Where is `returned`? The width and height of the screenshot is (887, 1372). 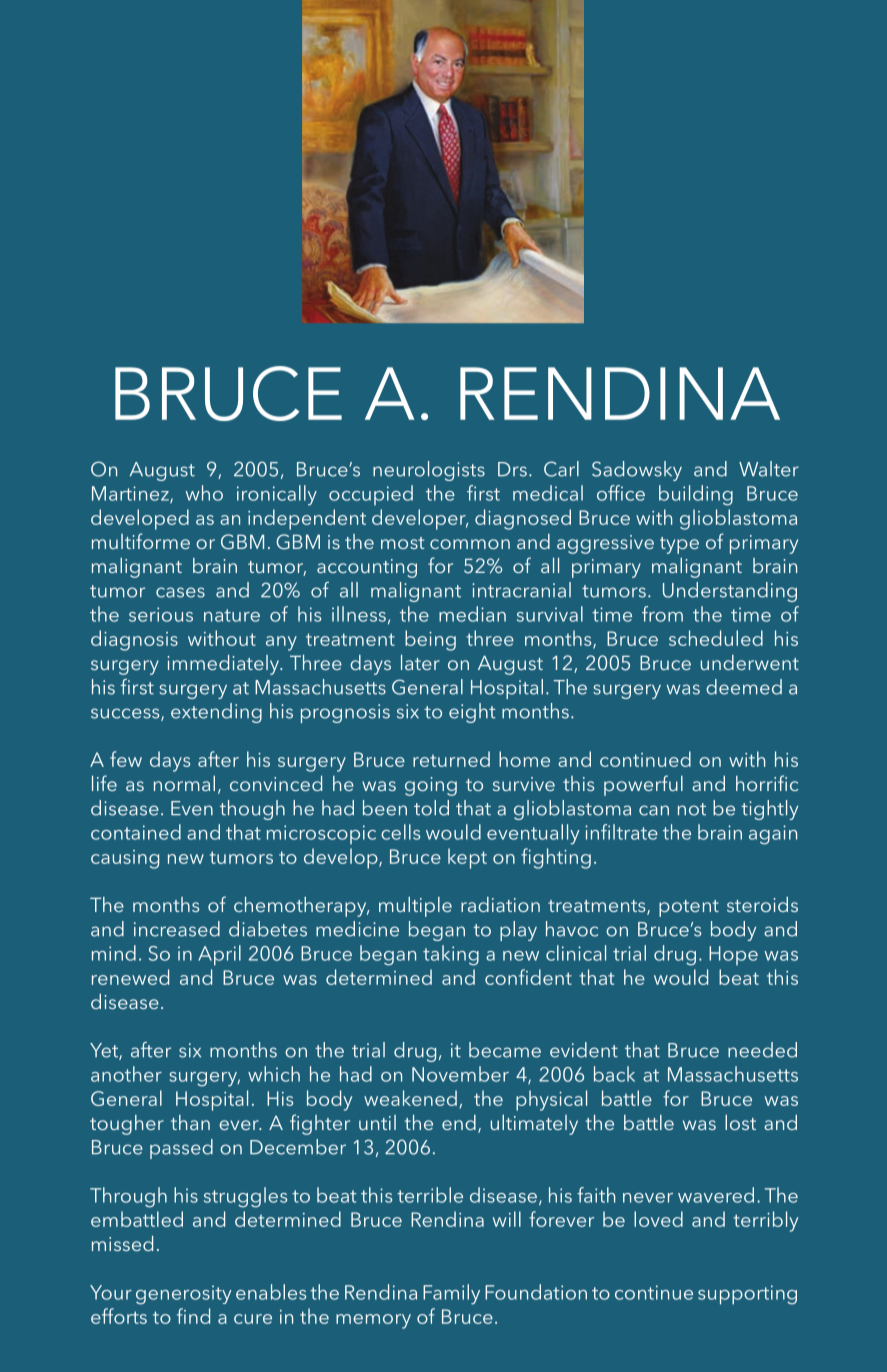 returned is located at coordinates (451, 759).
